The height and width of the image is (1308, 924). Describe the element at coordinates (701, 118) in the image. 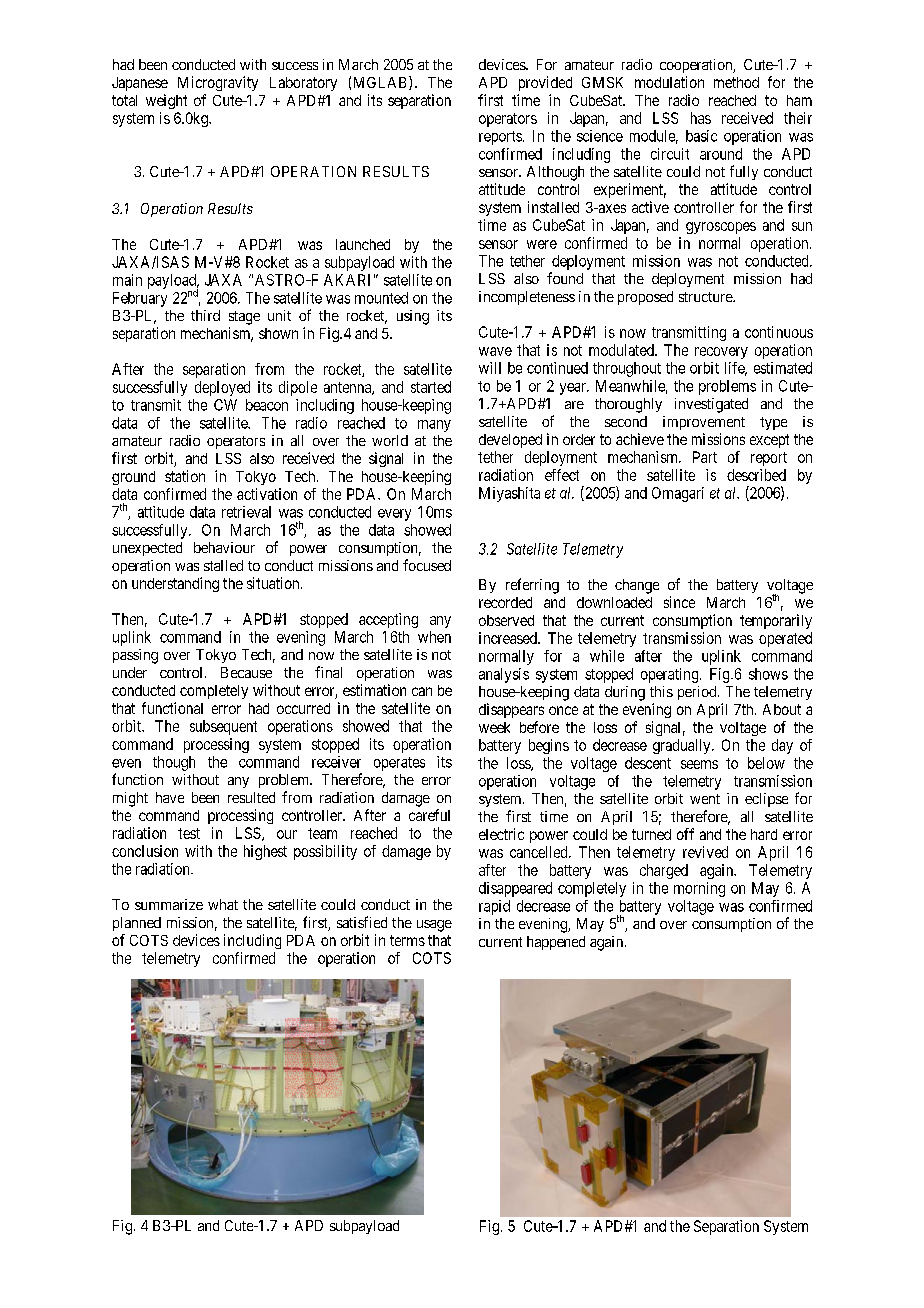

I see `has` at that location.
